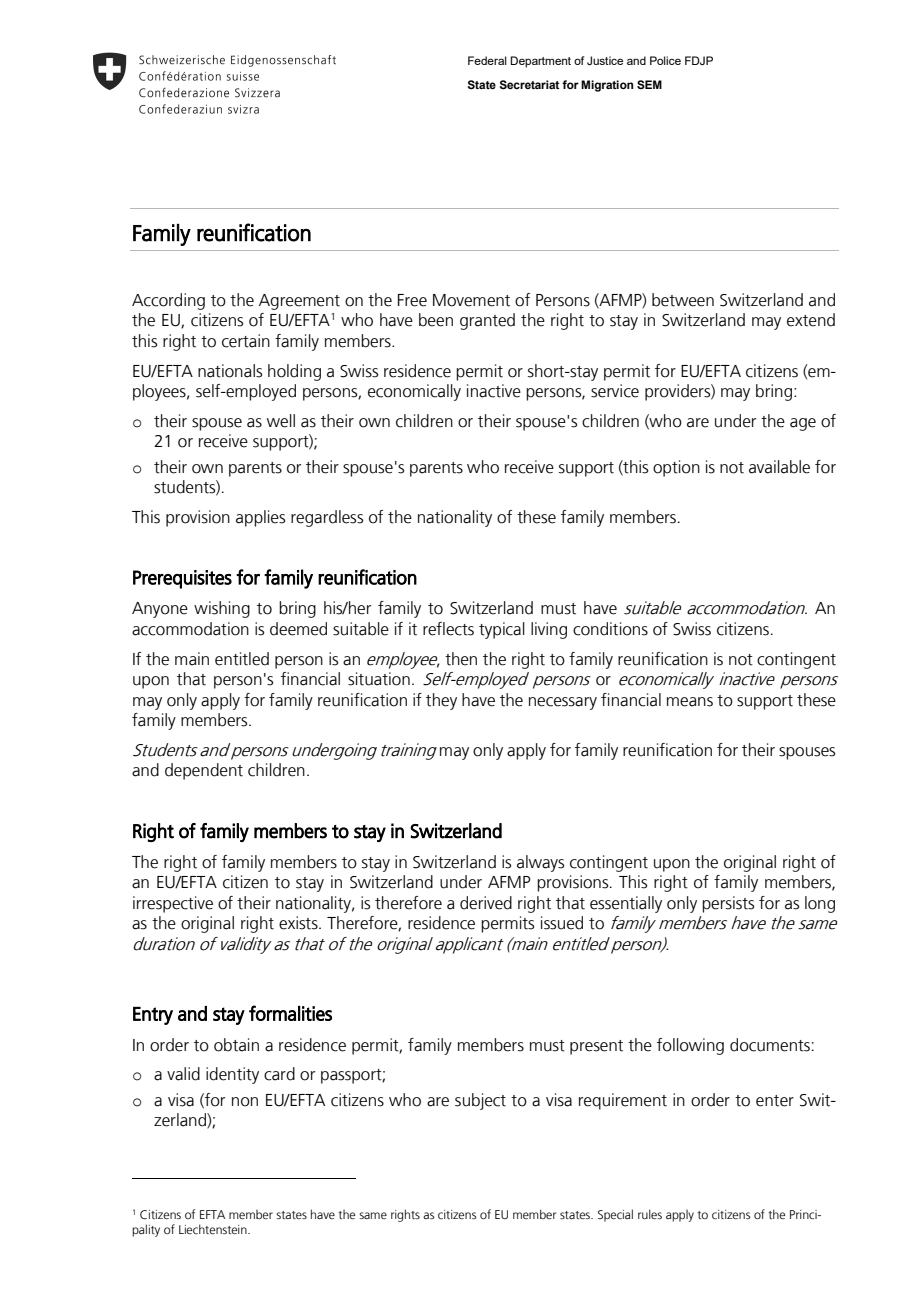 The image size is (924, 1308). I want to click on persists, so click(728, 904).
